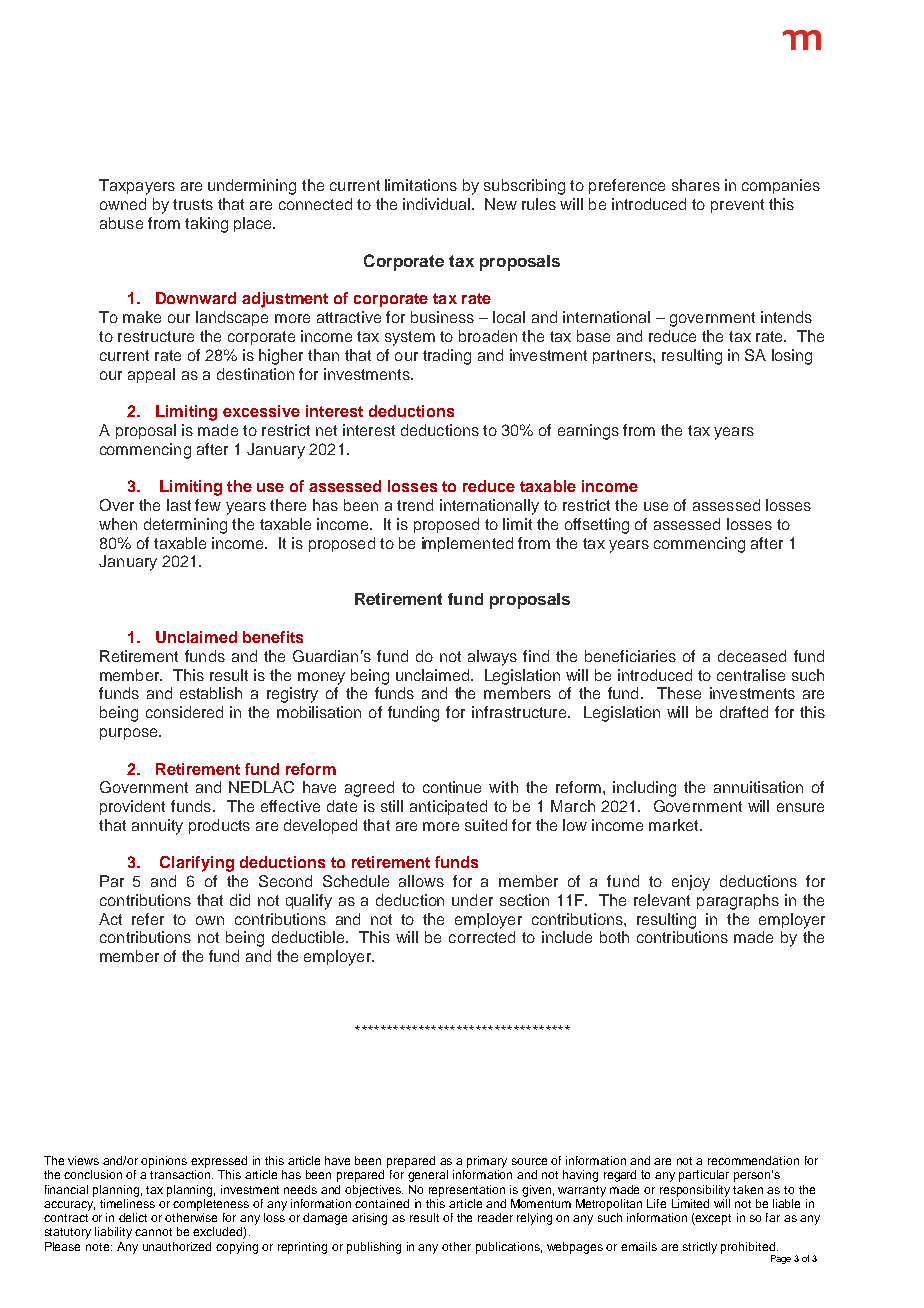  Describe the element at coordinates (744, 712) in the image. I see `drafted` at that location.
